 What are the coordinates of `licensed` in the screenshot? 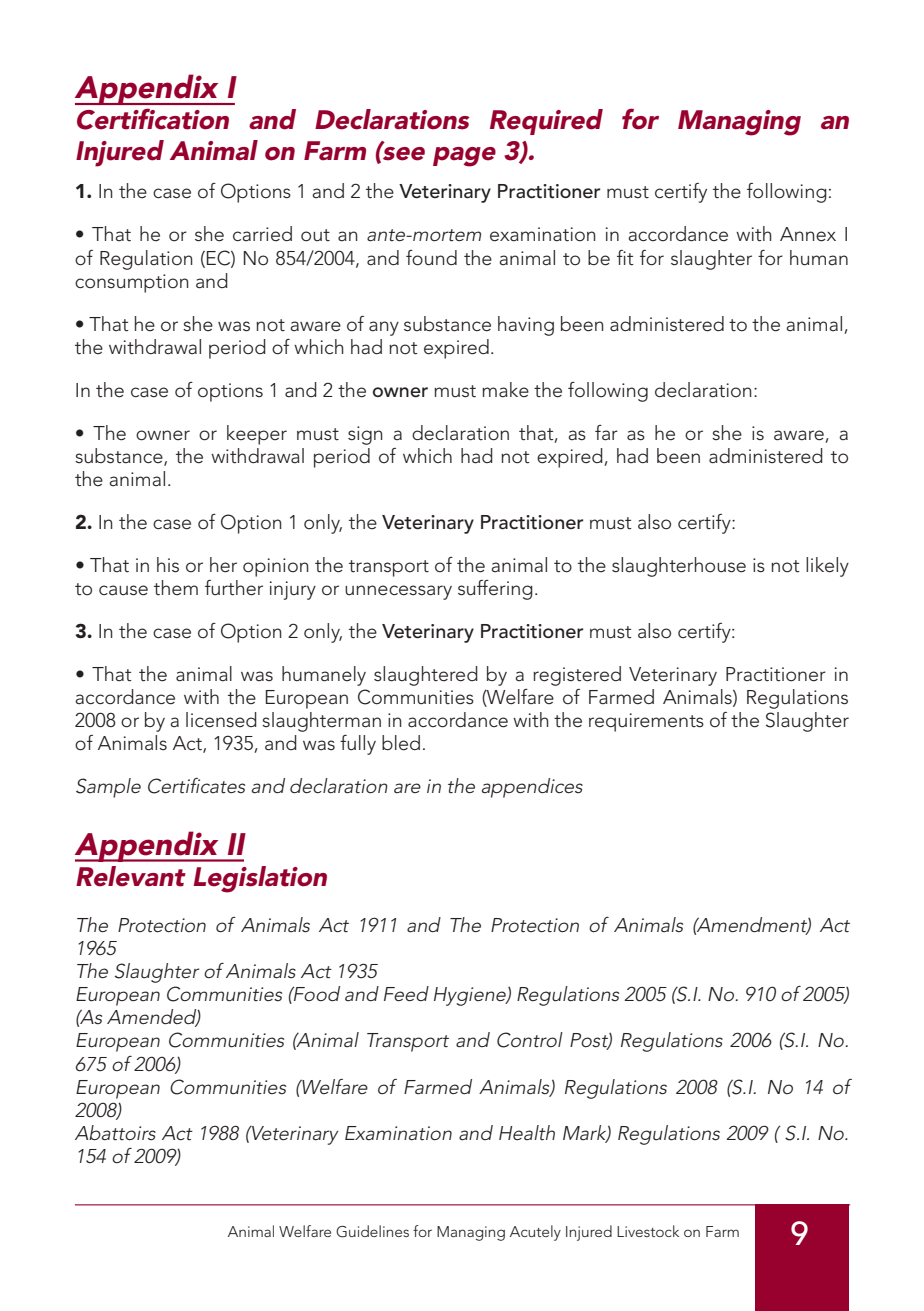 It's located at (221, 720).
